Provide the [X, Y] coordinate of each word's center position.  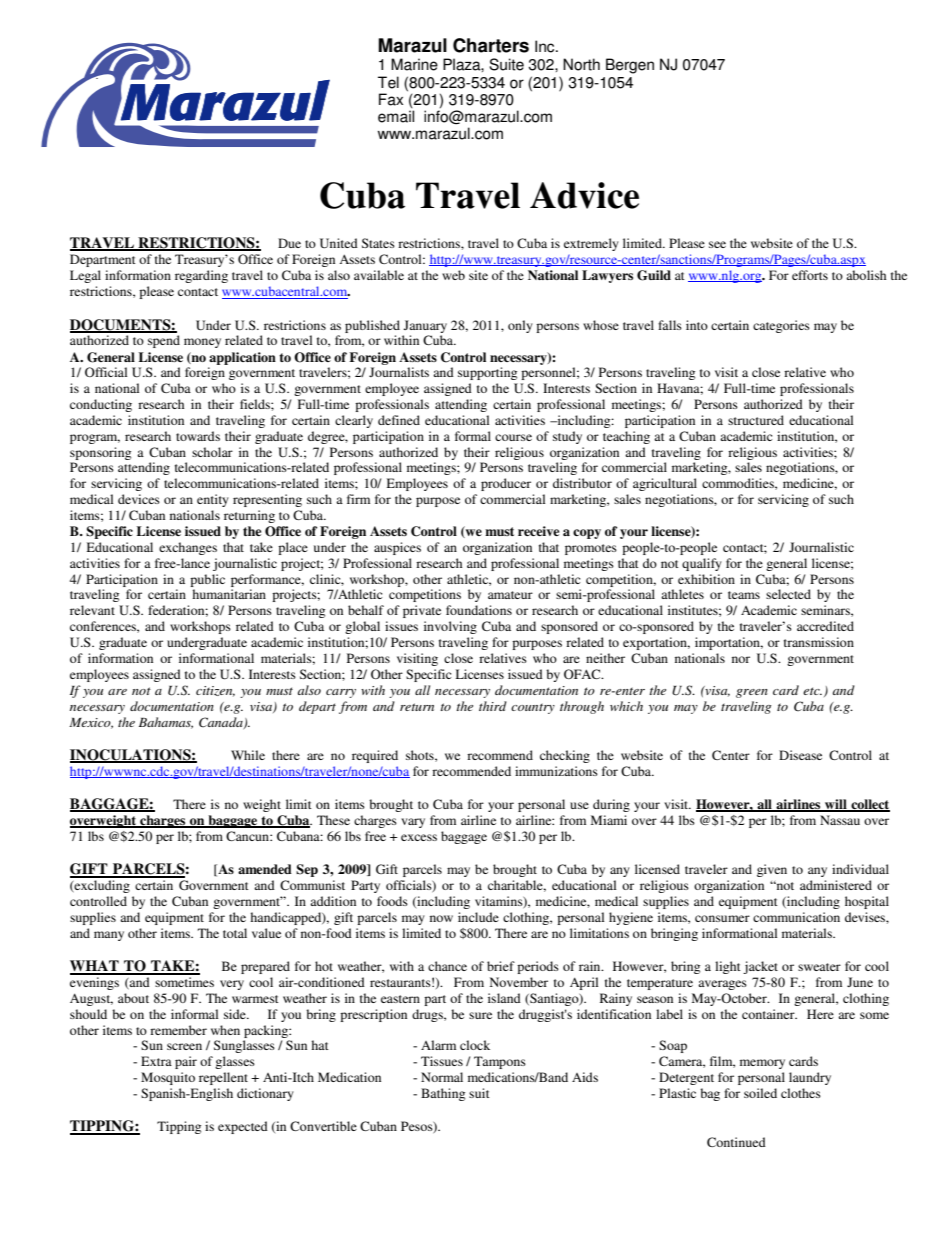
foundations [479, 610]
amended [265, 869]
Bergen [630, 66]
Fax [391, 99]
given [772, 870]
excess [419, 837]
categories [781, 326]
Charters [491, 45]
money [202, 343]
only [520, 326]
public [207, 580]
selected [788, 594]
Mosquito [168, 1078]
